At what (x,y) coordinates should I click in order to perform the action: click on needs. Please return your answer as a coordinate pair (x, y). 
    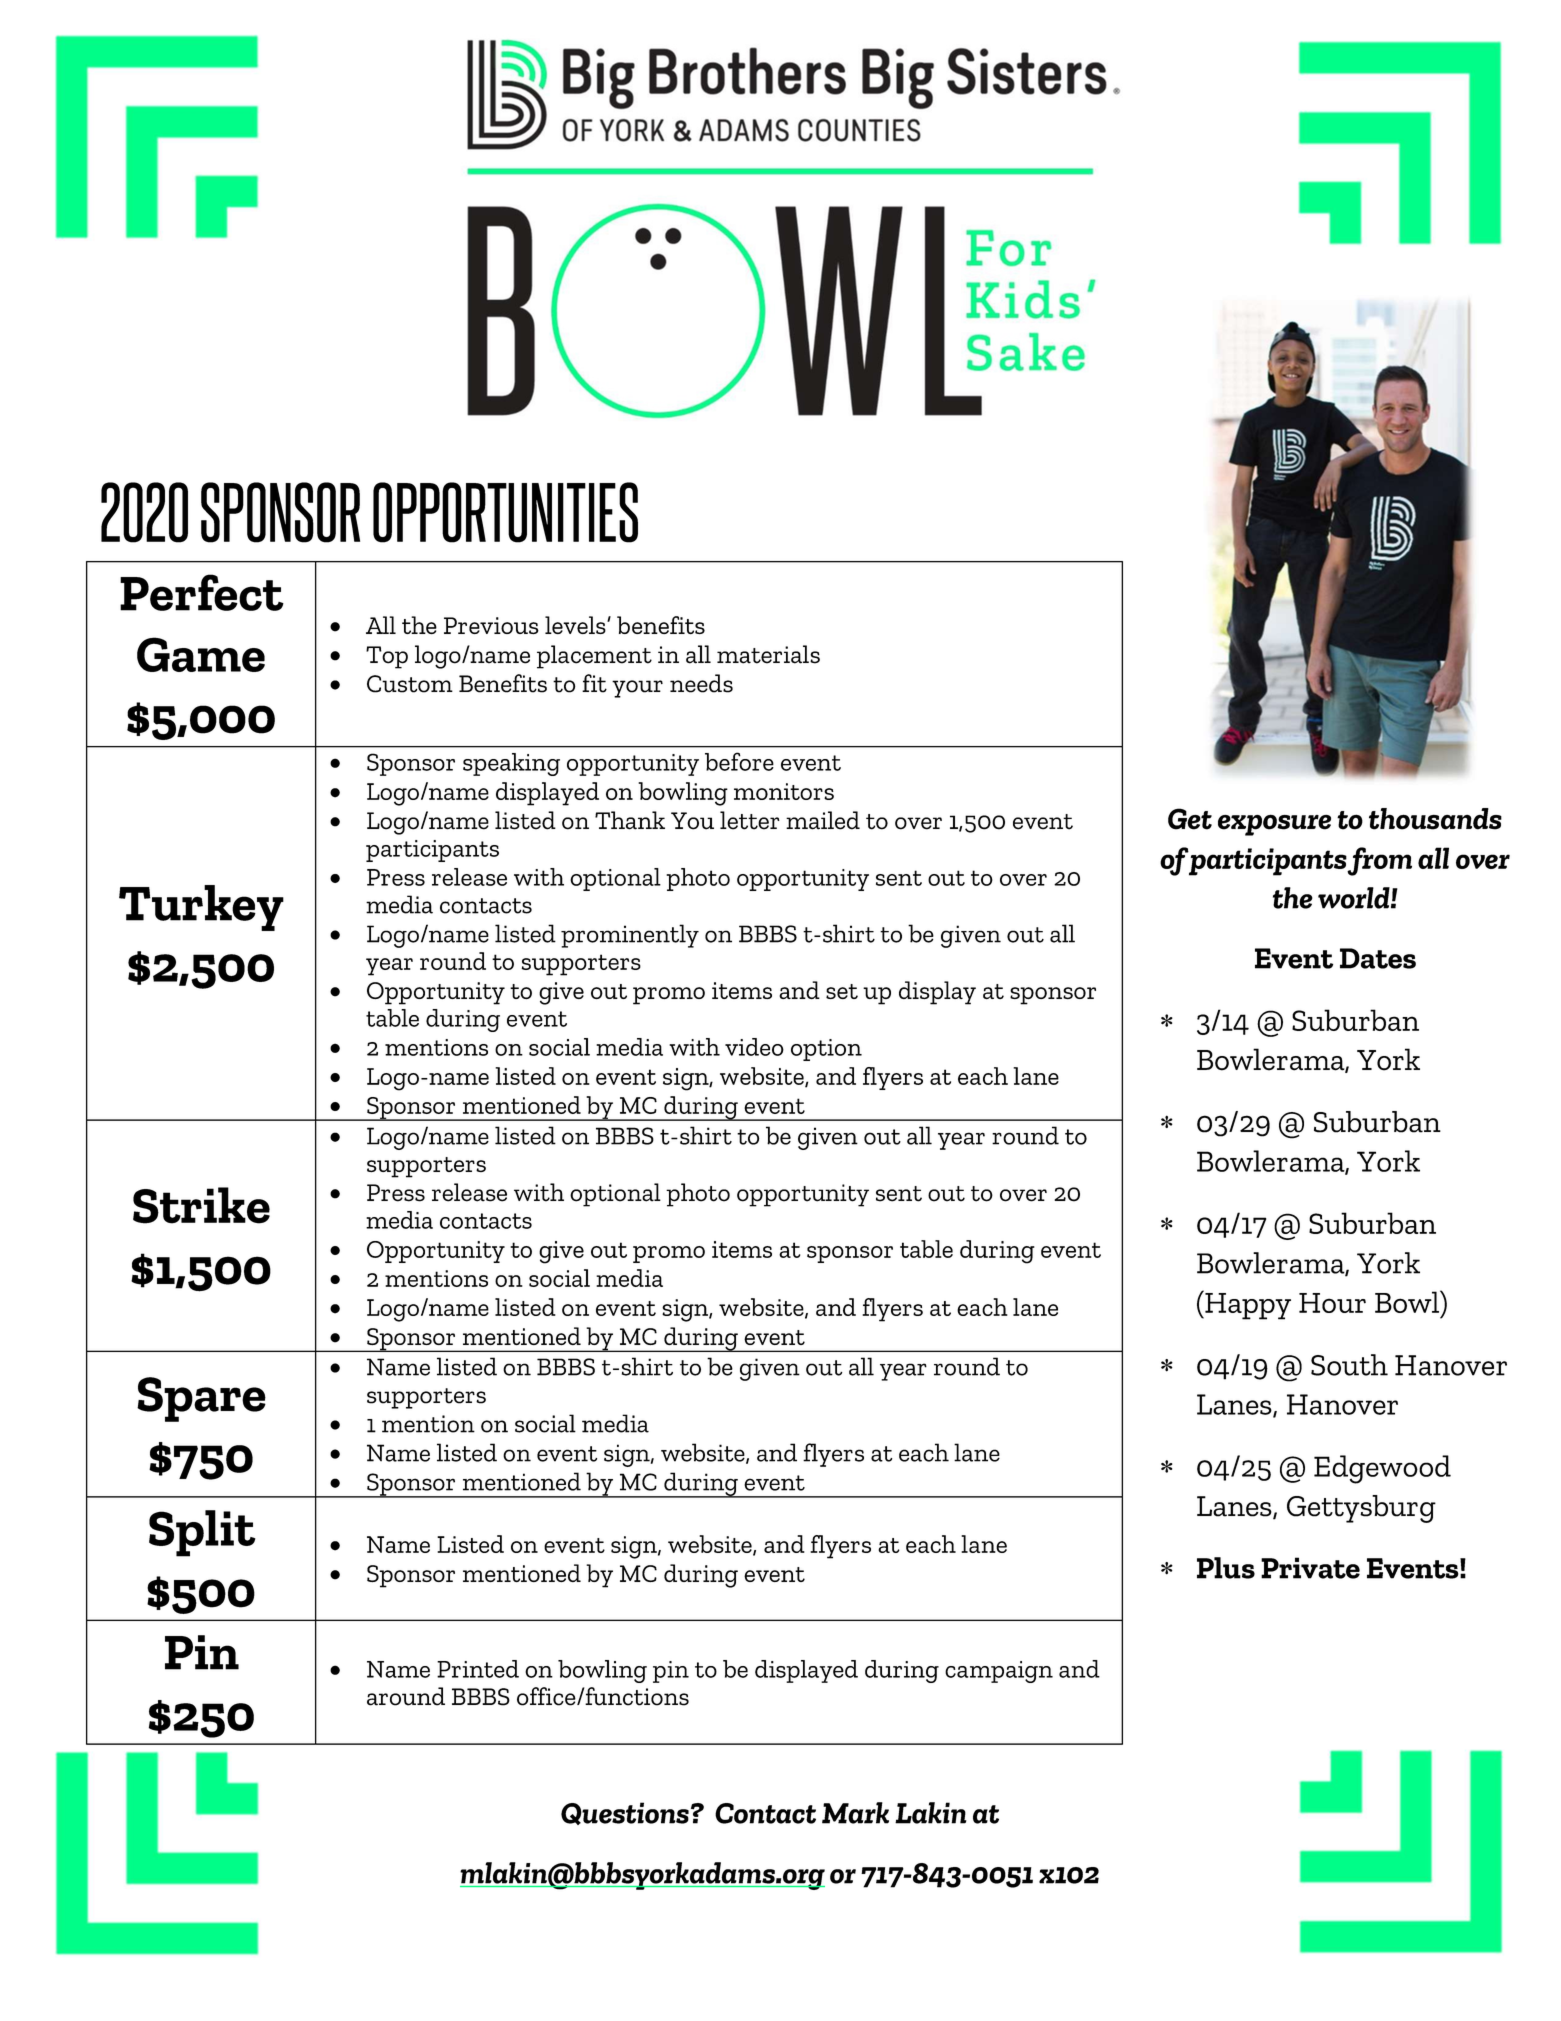
    Looking at the image, I should click on (701, 683).
